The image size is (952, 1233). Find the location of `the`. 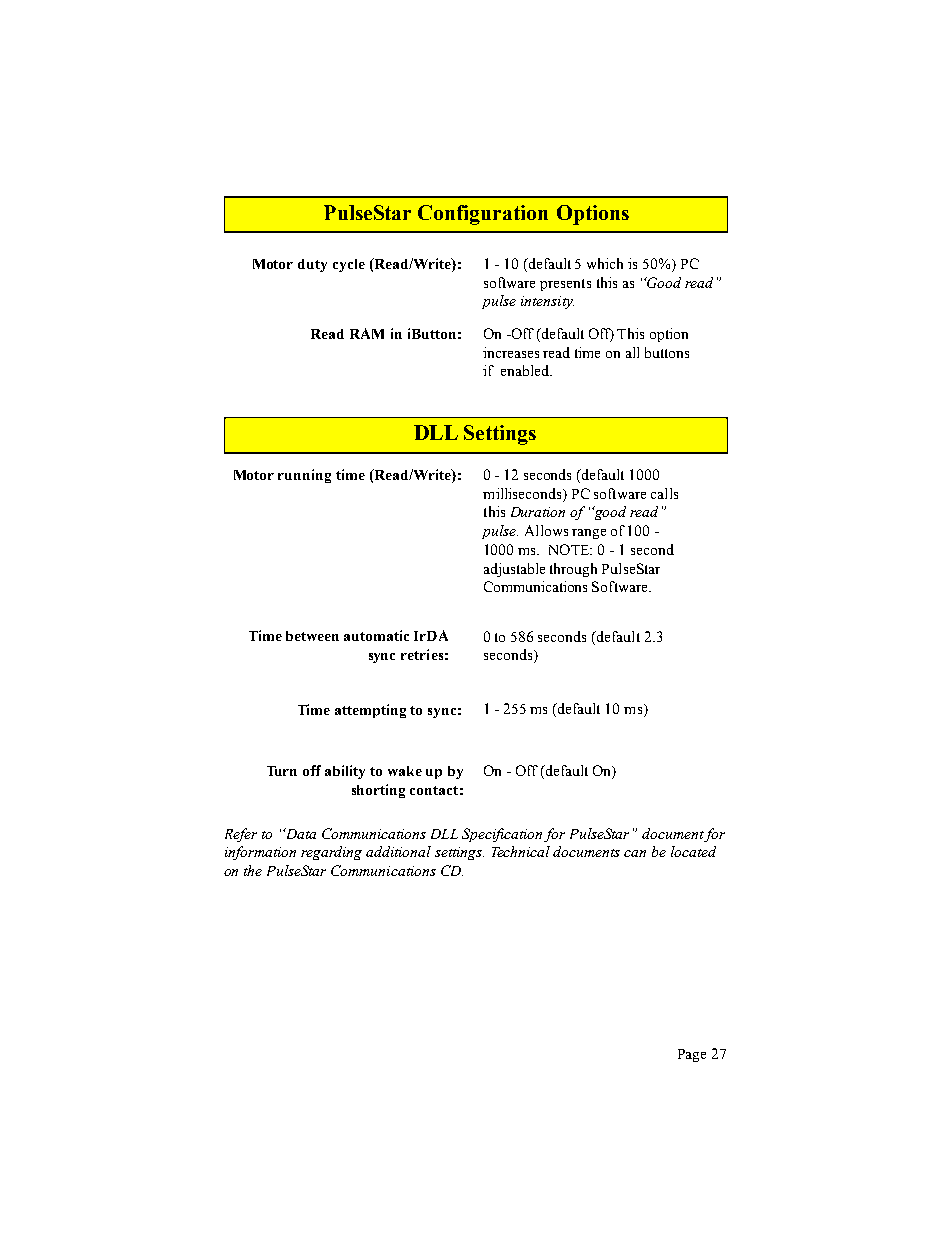

the is located at coordinates (253, 870).
